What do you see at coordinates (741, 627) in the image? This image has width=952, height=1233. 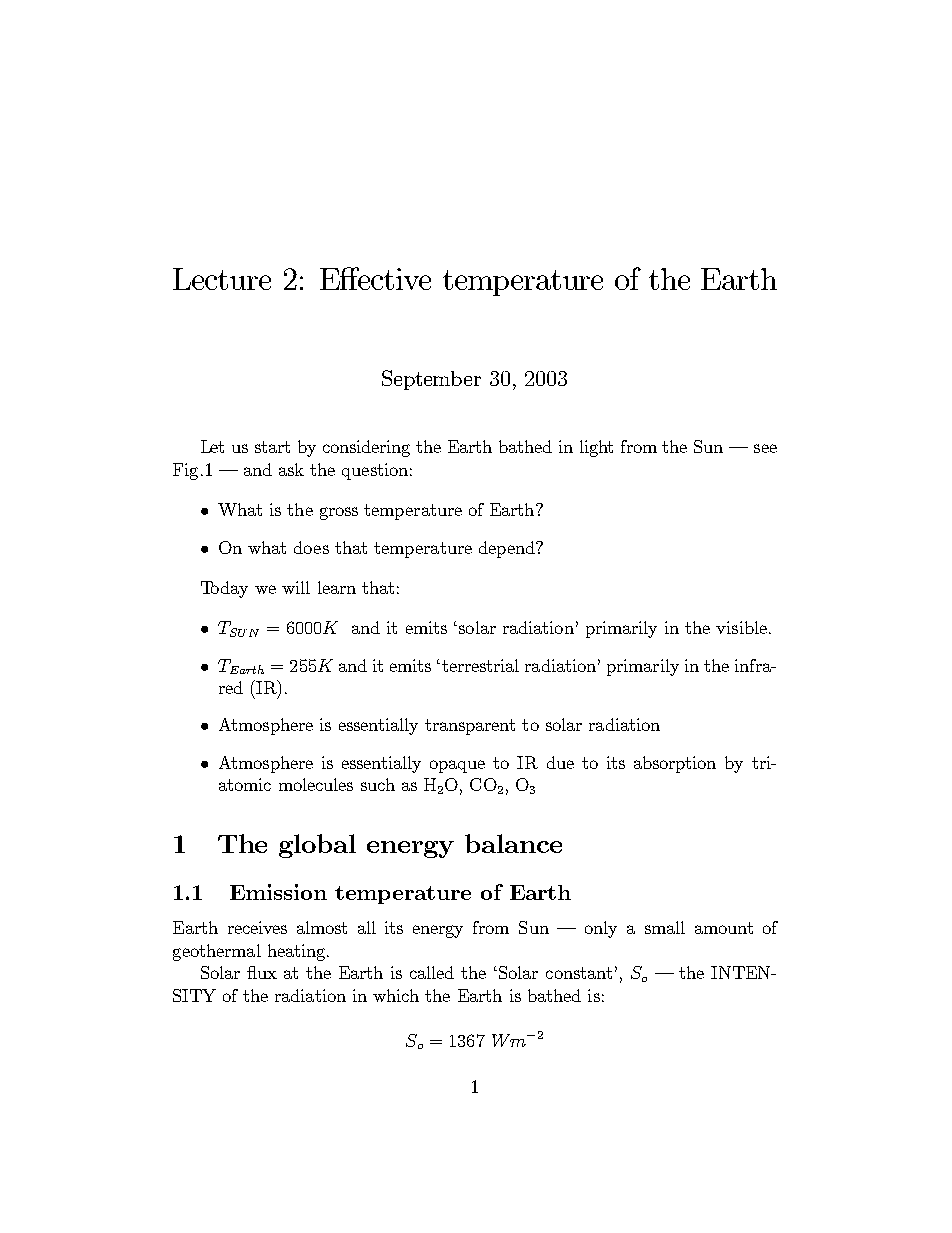 I see `visible` at bounding box center [741, 627].
